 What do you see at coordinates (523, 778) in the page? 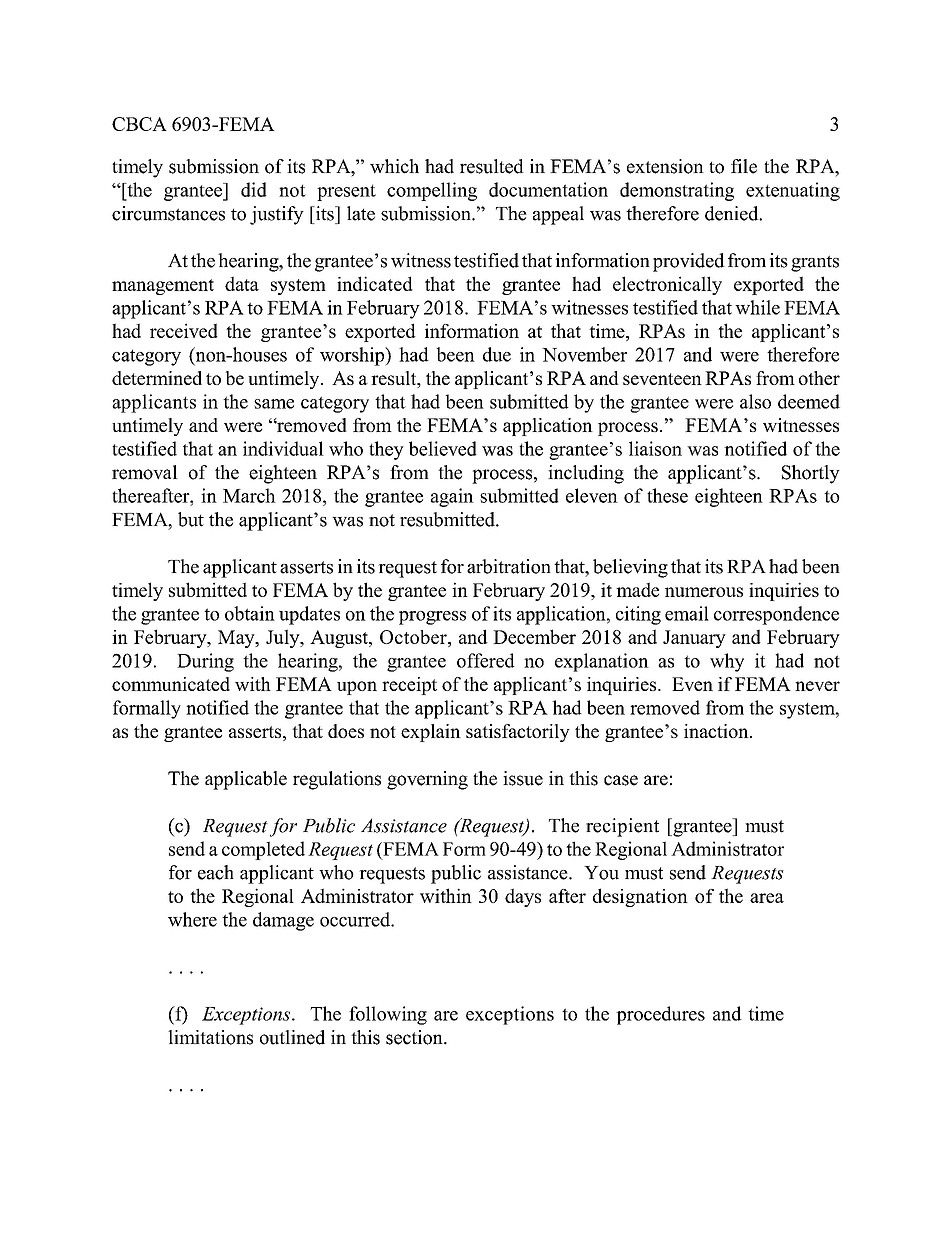
I see `issue` at bounding box center [523, 778].
